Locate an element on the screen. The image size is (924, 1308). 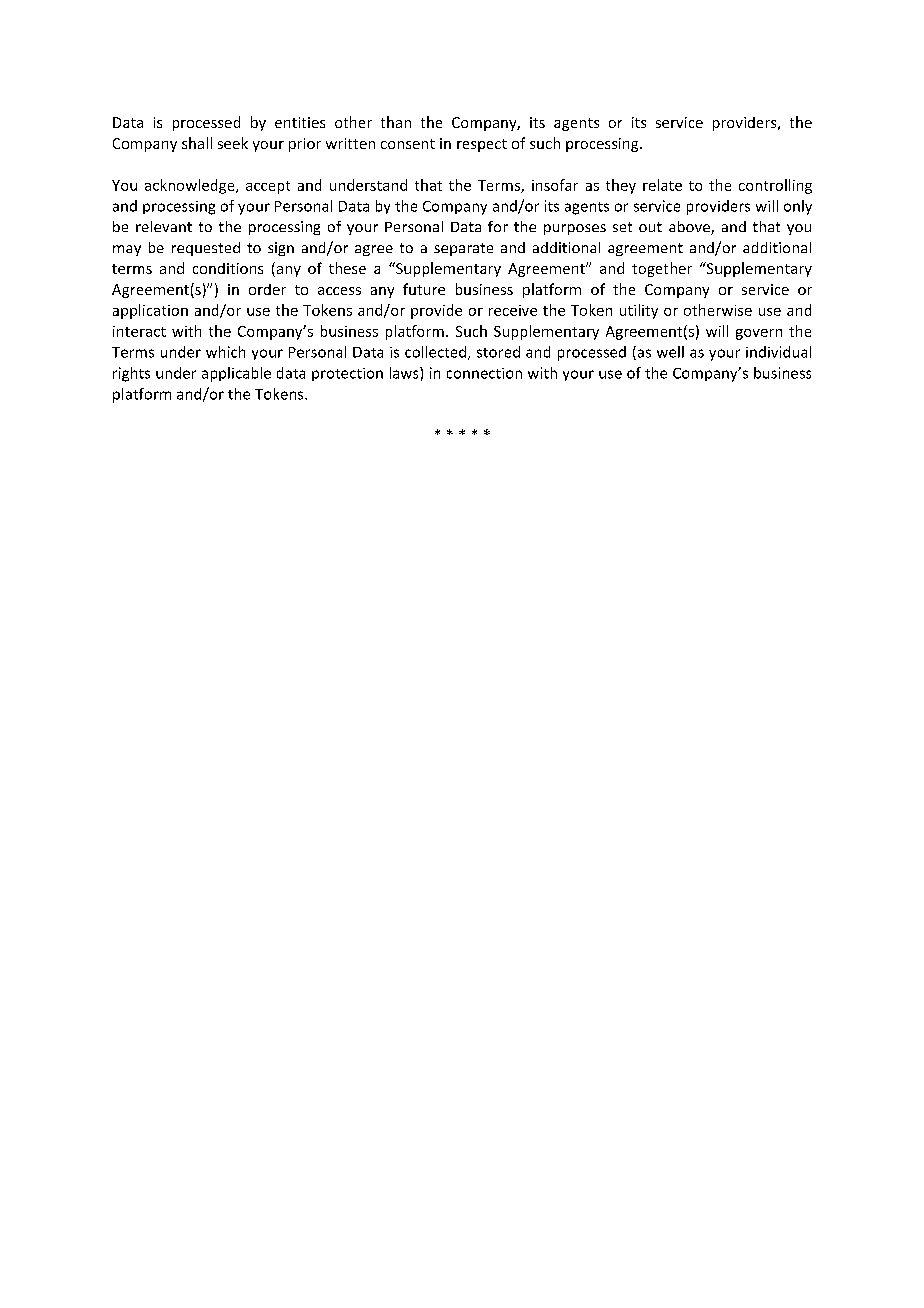
applicable is located at coordinates (236, 374).
